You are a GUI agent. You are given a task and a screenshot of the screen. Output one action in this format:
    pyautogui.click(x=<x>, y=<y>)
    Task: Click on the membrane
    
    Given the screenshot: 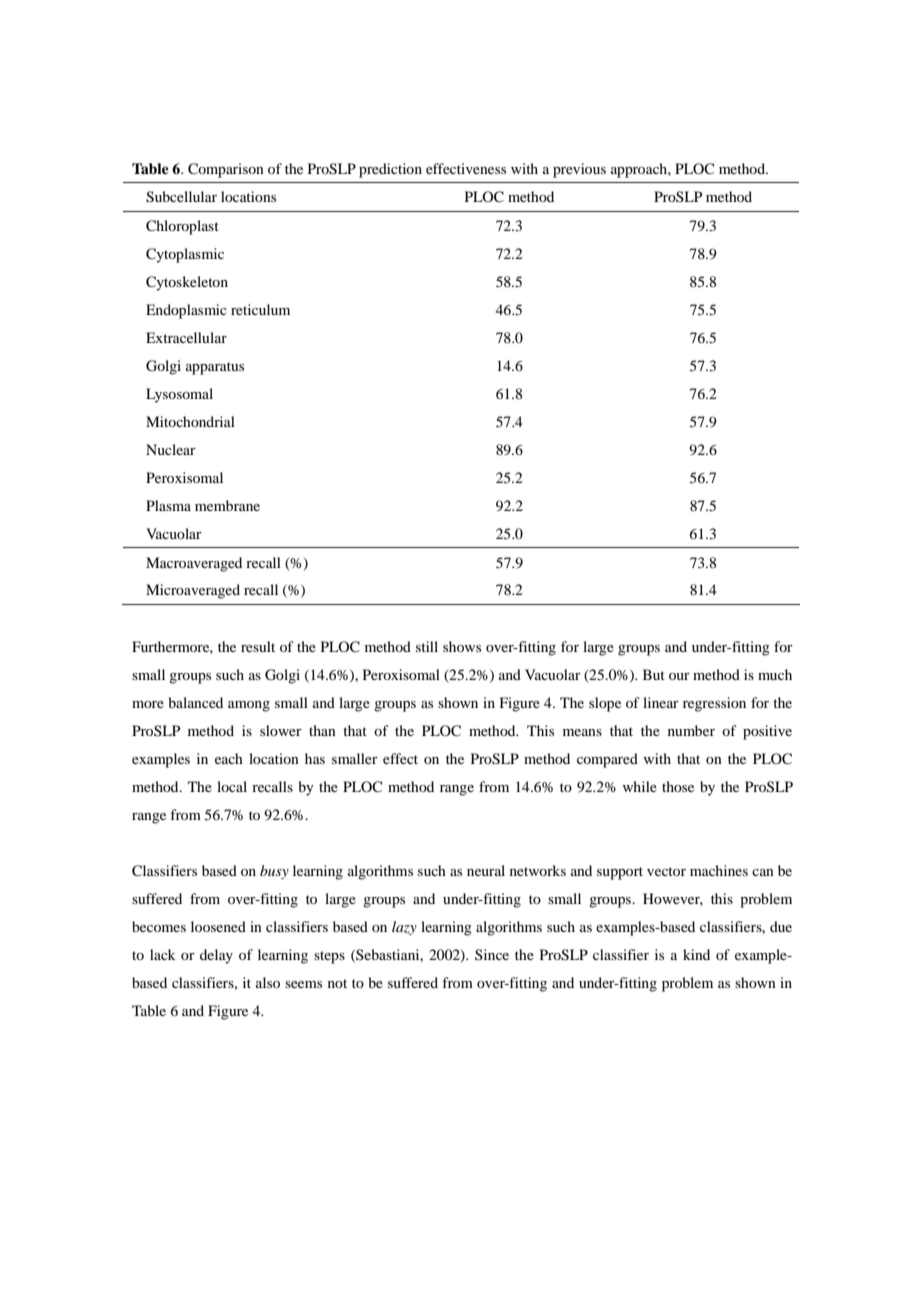 What is the action you would take?
    pyautogui.click(x=227, y=505)
